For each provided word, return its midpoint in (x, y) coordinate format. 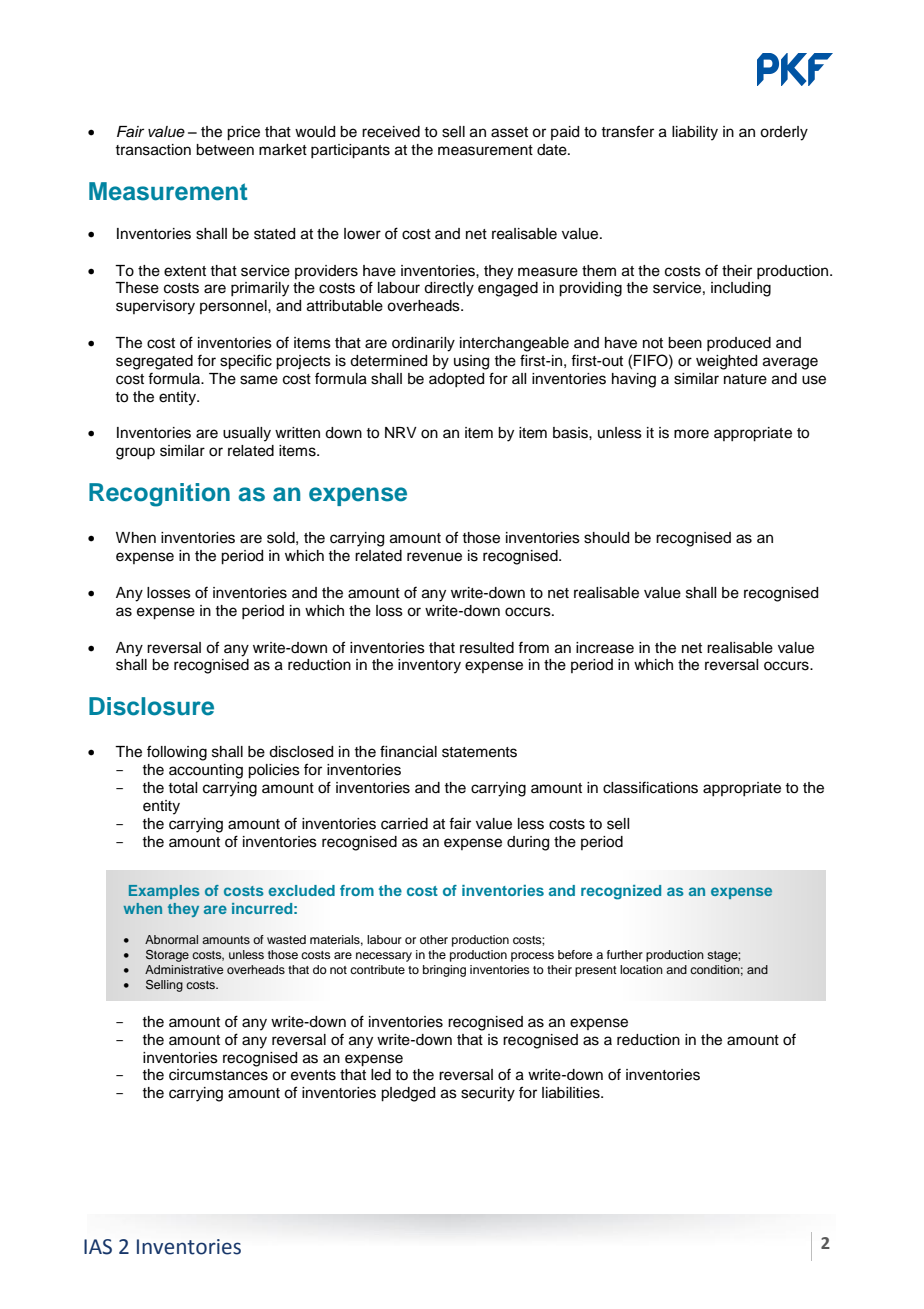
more (691, 434)
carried (404, 824)
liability (695, 133)
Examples (164, 892)
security (488, 1094)
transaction (153, 150)
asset (509, 132)
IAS (98, 1247)
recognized (621, 892)
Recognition (159, 495)
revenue (434, 557)
